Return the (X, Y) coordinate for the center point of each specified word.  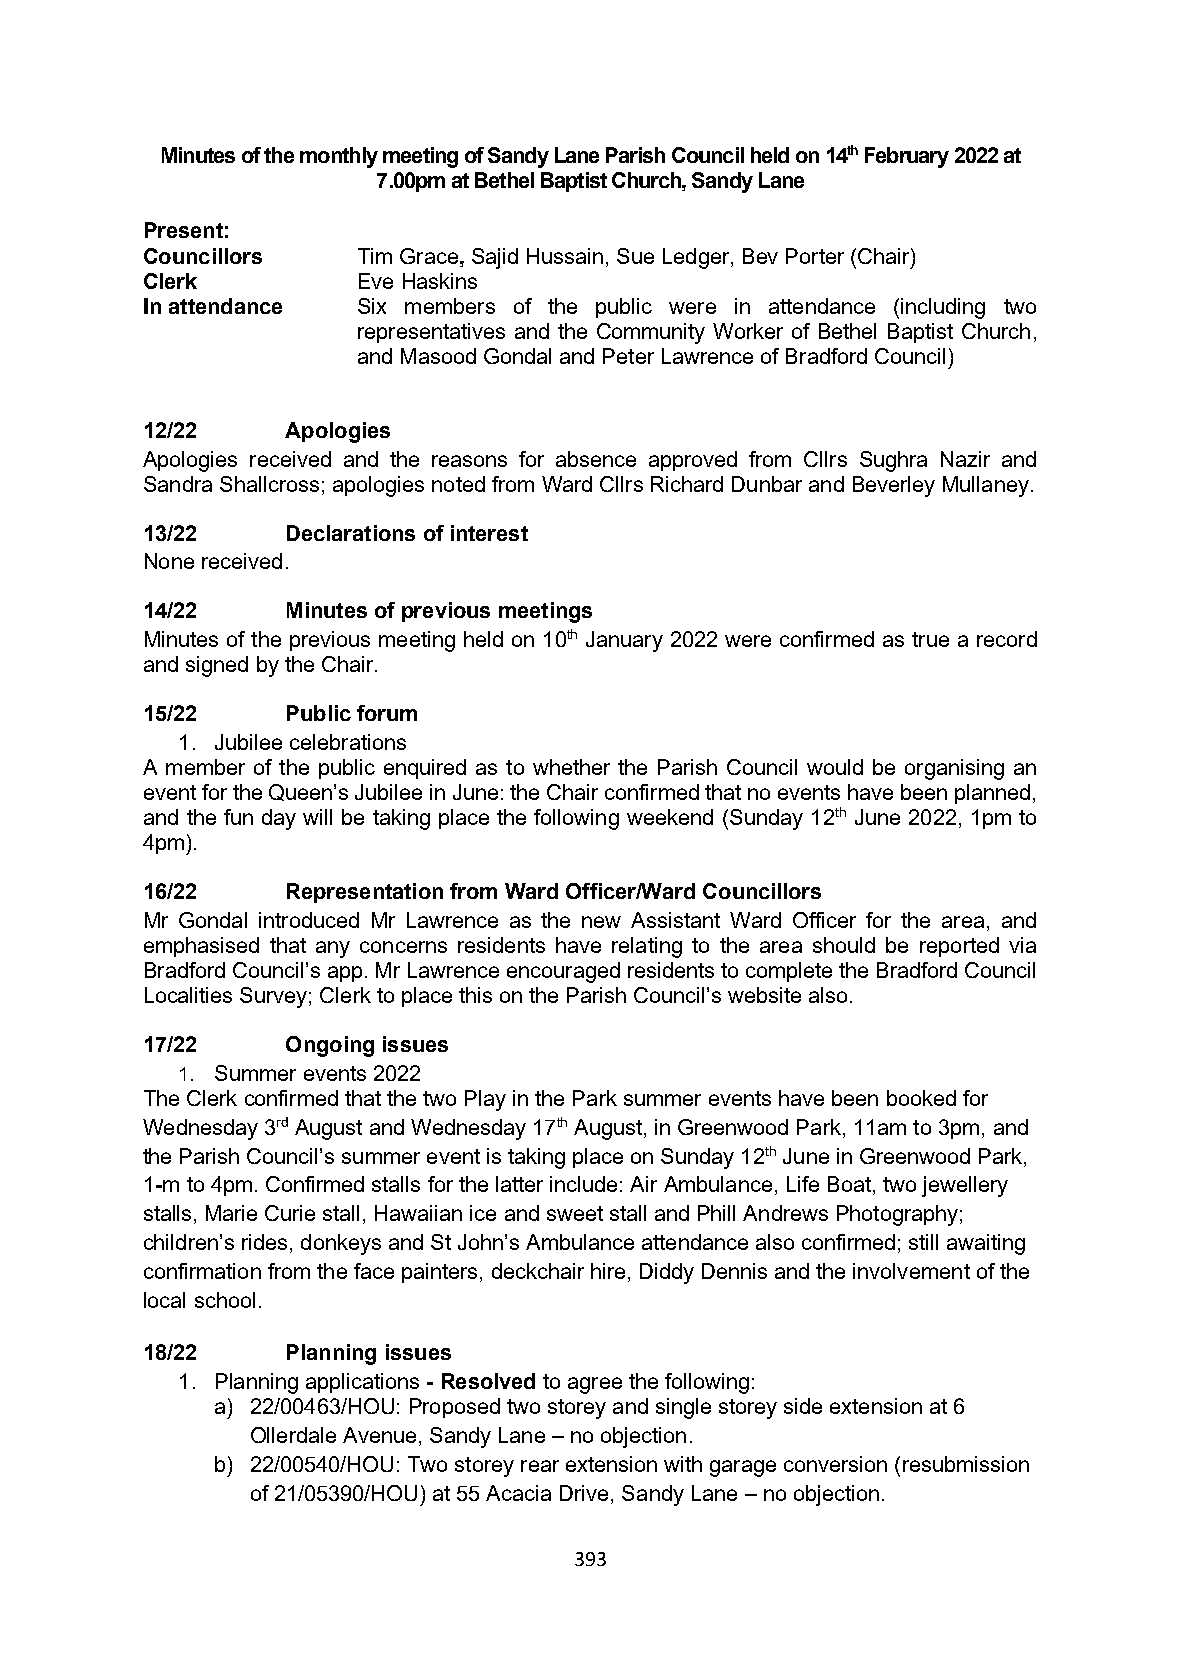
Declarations (351, 533)
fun (238, 817)
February (907, 157)
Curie (290, 1213)
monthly (339, 157)
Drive (586, 1494)
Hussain (565, 256)
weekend (670, 817)
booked (921, 1098)
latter (519, 1184)
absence (596, 459)
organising (954, 769)
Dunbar (767, 484)
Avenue (379, 1435)
